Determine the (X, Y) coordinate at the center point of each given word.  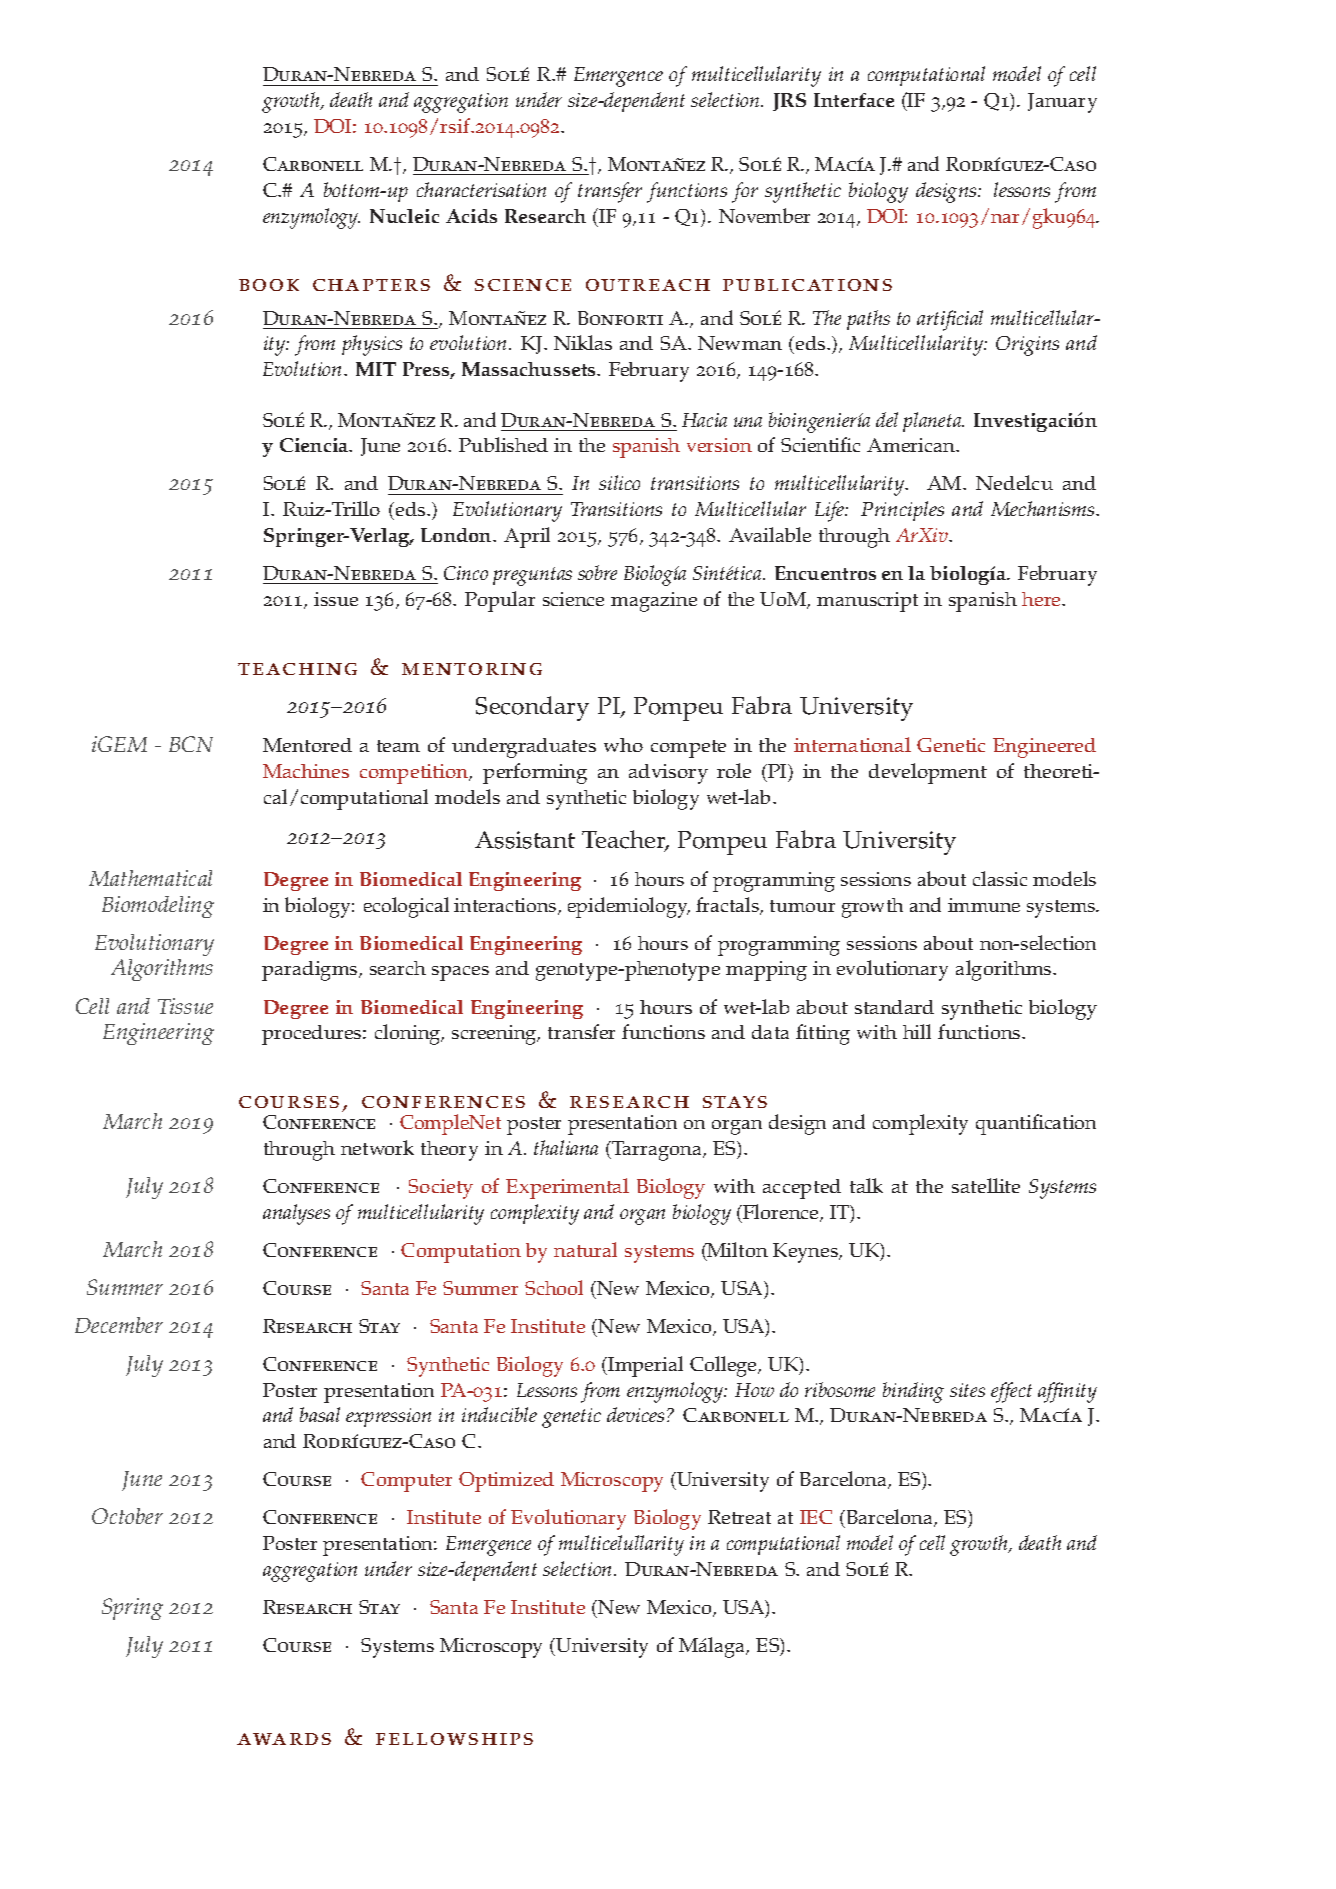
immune (984, 905)
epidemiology (629, 907)
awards (284, 1739)
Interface (854, 100)
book (269, 285)
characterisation (481, 189)
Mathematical (150, 878)
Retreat (739, 1517)
